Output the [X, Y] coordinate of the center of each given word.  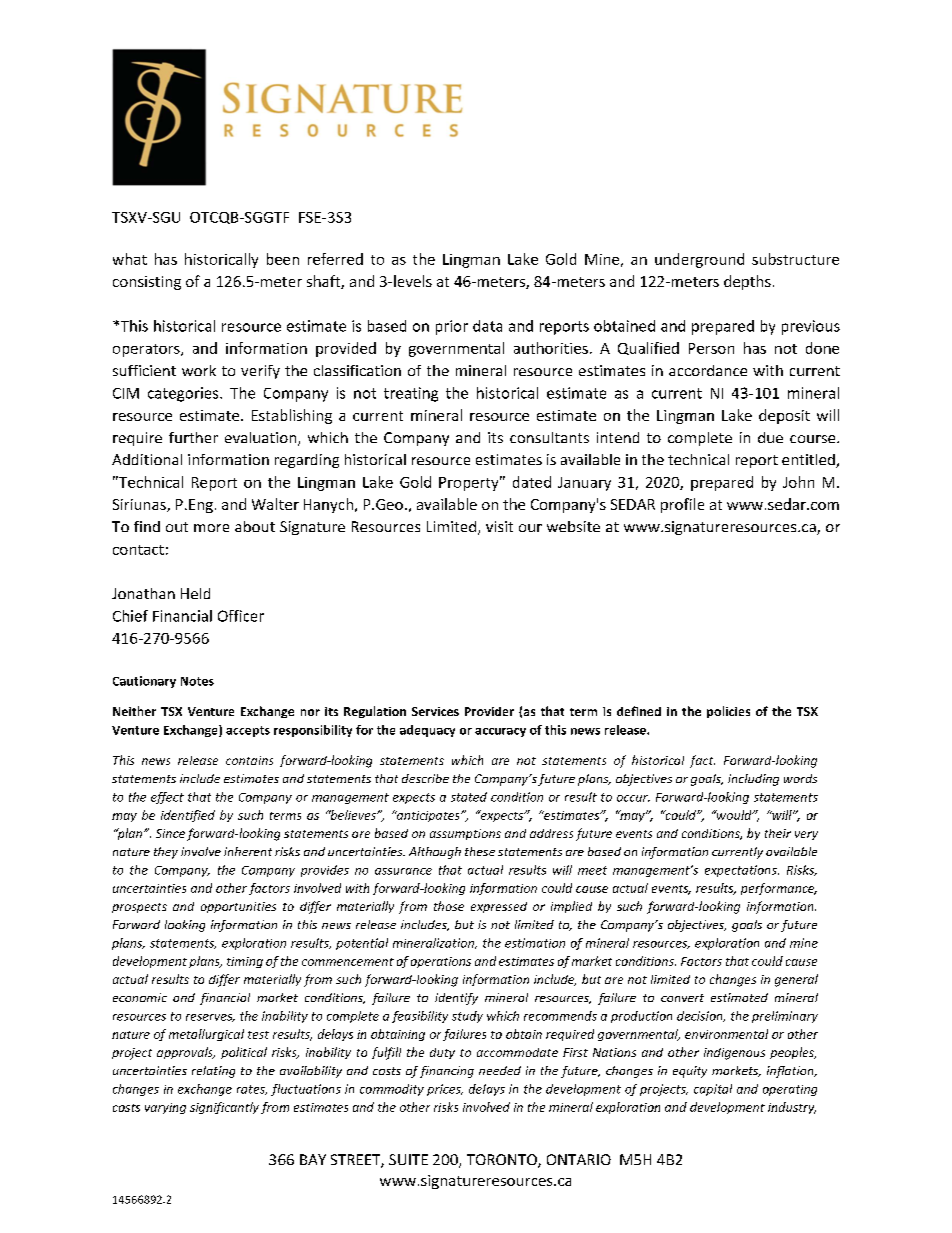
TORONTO [503, 1161]
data [487, 326]
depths [747, 282]
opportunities [238, 907]
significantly [224, 1108]
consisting [147, 283]
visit [499, 526]
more [211, 528]
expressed [499, 907]
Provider [489, 711]
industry [792, 1108]
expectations [742, 871]
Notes [197, 681]
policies [728, 712]
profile [682, 505]
